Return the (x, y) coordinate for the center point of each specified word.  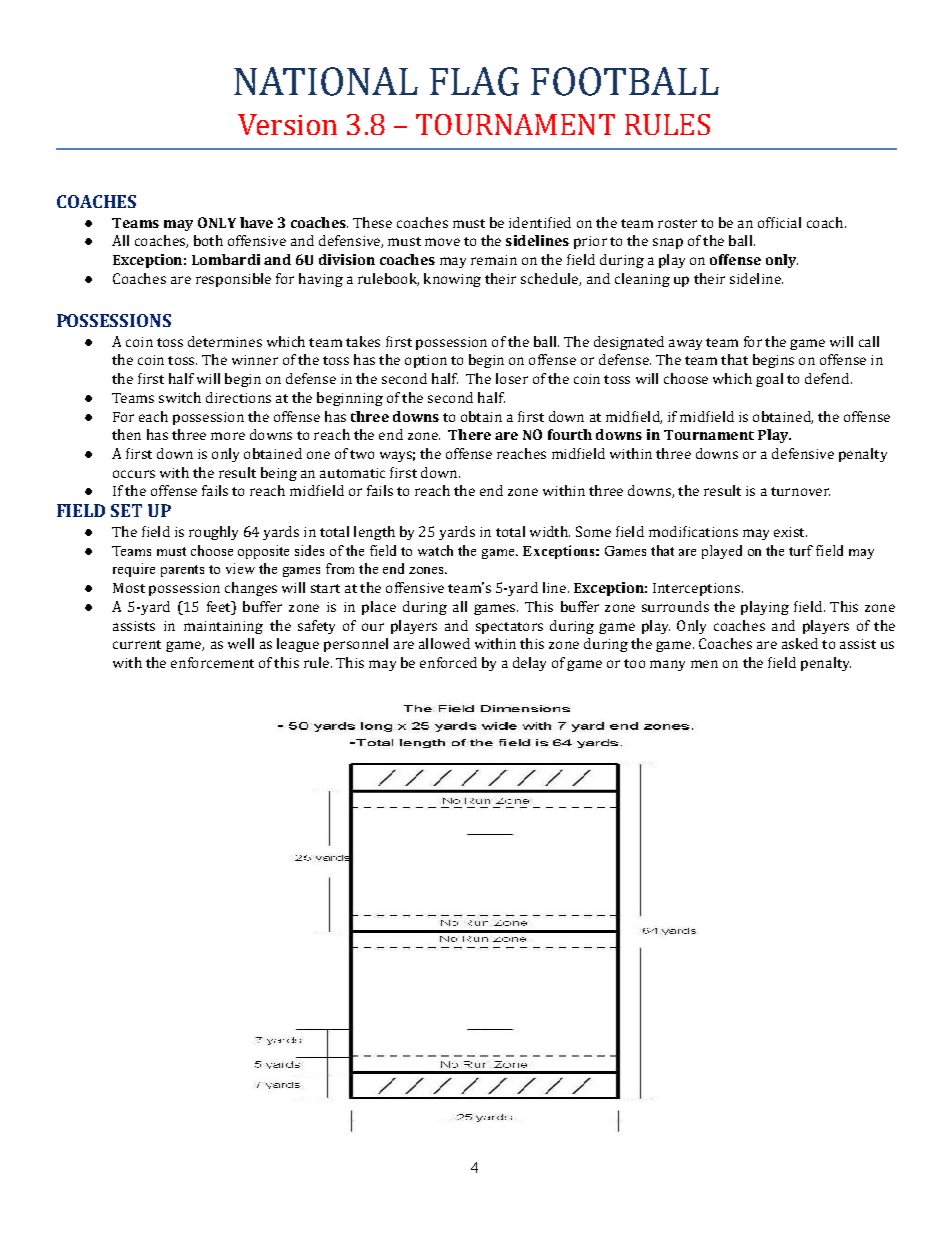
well (241, 643)
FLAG (474, 81)
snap (668, 243)
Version (287, 124)
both (208, 240)
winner (255, 360)
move (442, 242)
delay (529, 664)
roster (677, 223)
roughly (213, 533)
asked (800, 643)
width (550, 531)
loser (512, 378)
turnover (800, 491)
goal (769, 380)
